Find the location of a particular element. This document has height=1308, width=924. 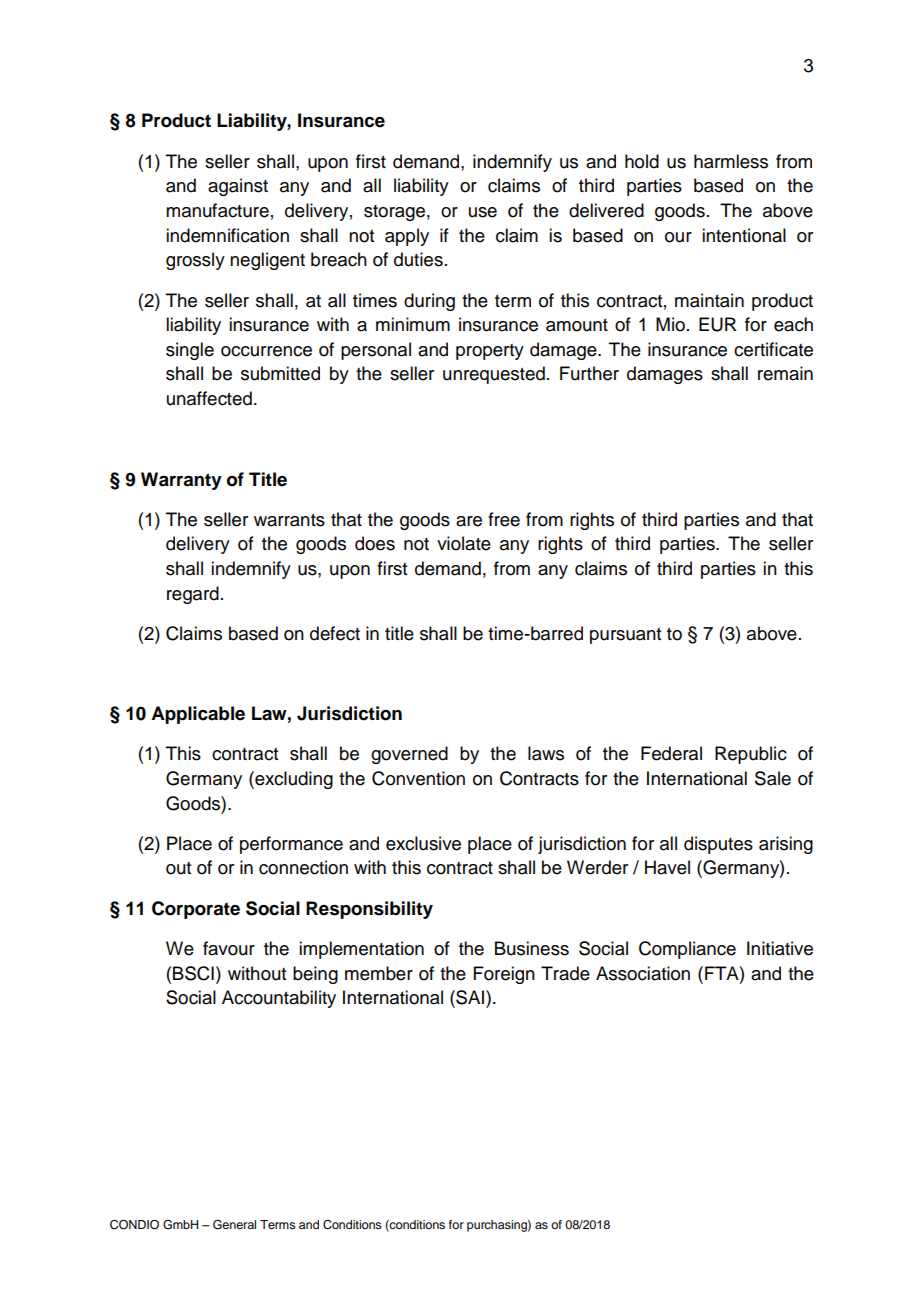

Foreign is located at coordinates (504, 975).
